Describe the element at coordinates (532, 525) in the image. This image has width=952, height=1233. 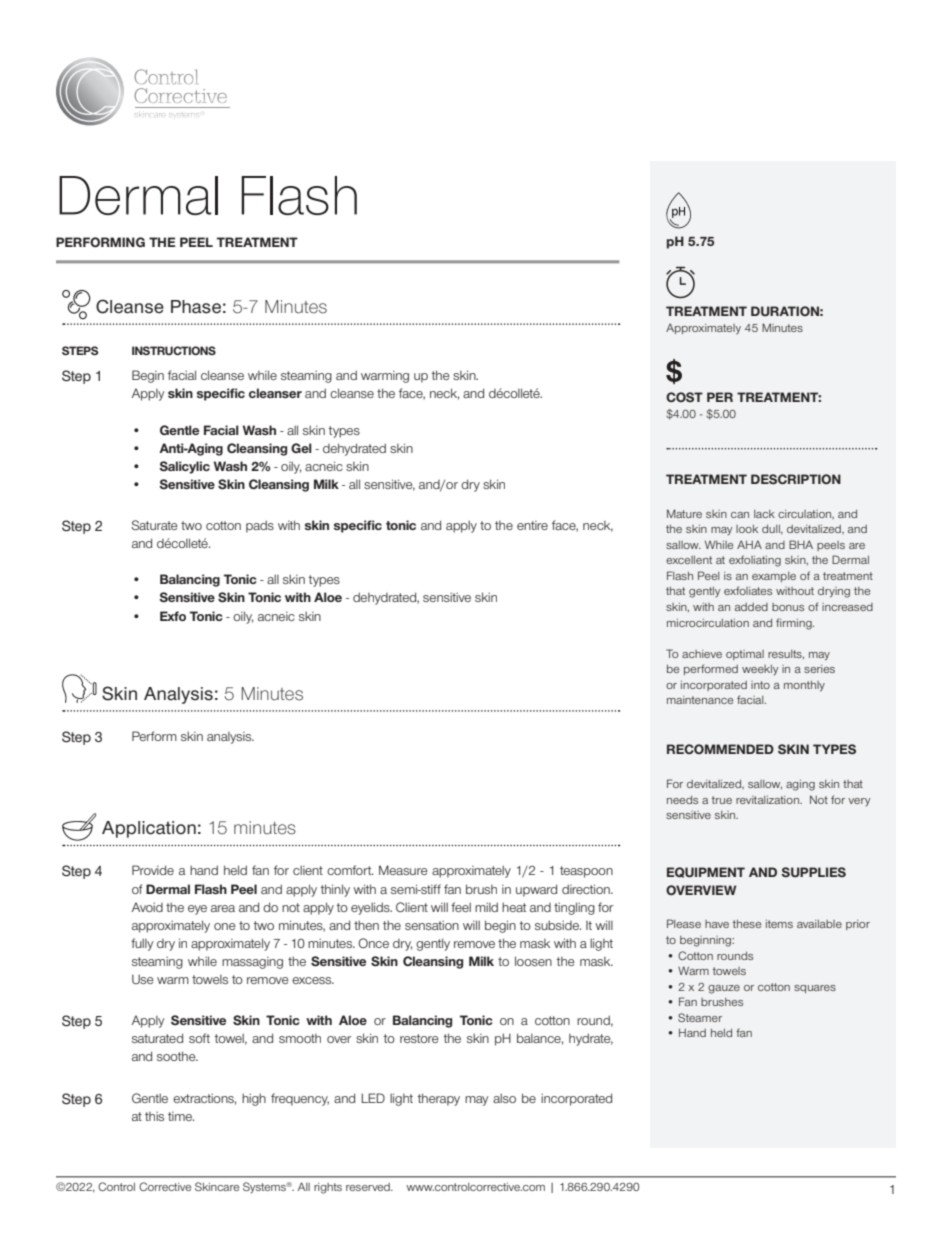
I see `entire` at that location.
